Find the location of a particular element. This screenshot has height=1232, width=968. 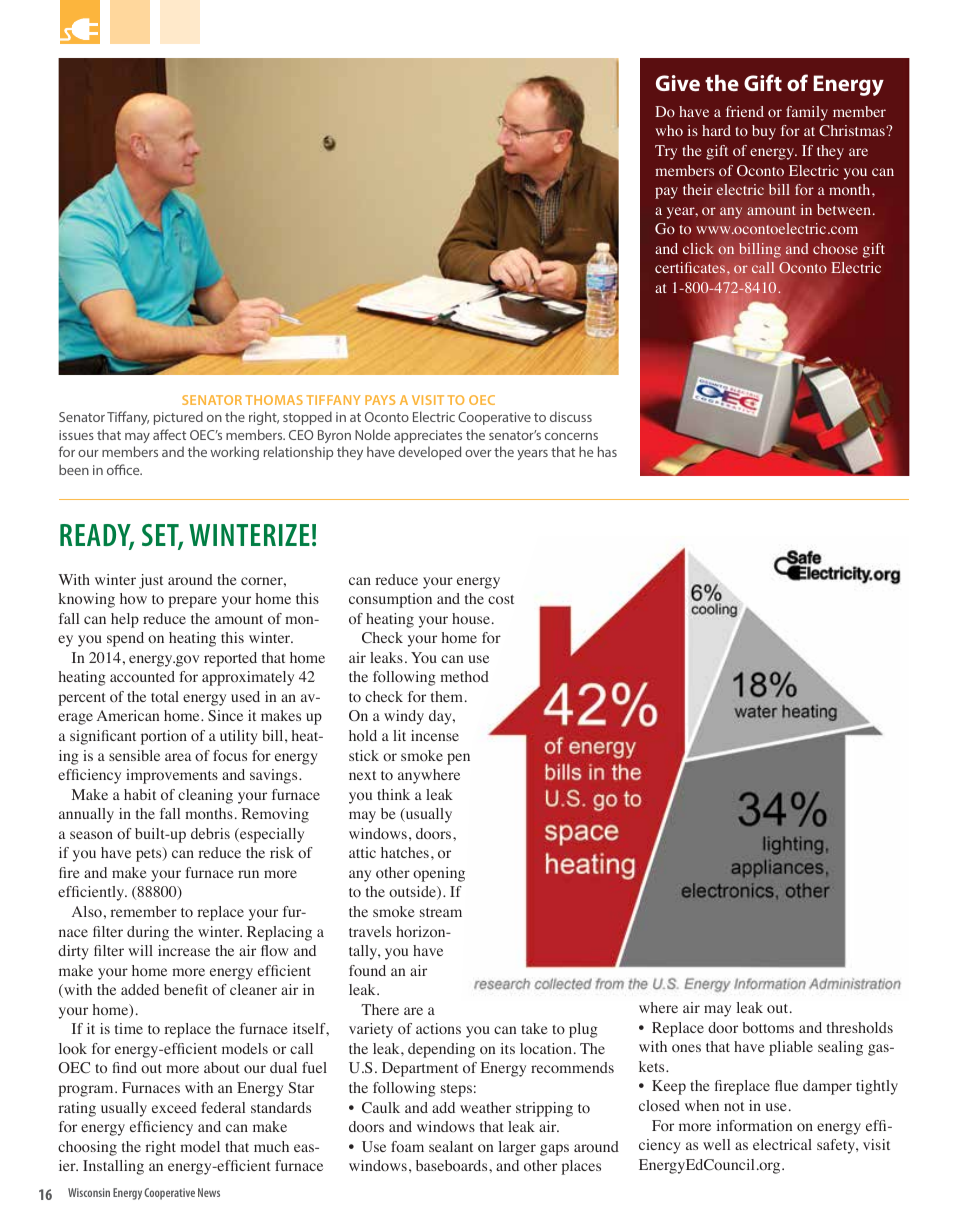

family is located at coordinates (807, 113).
